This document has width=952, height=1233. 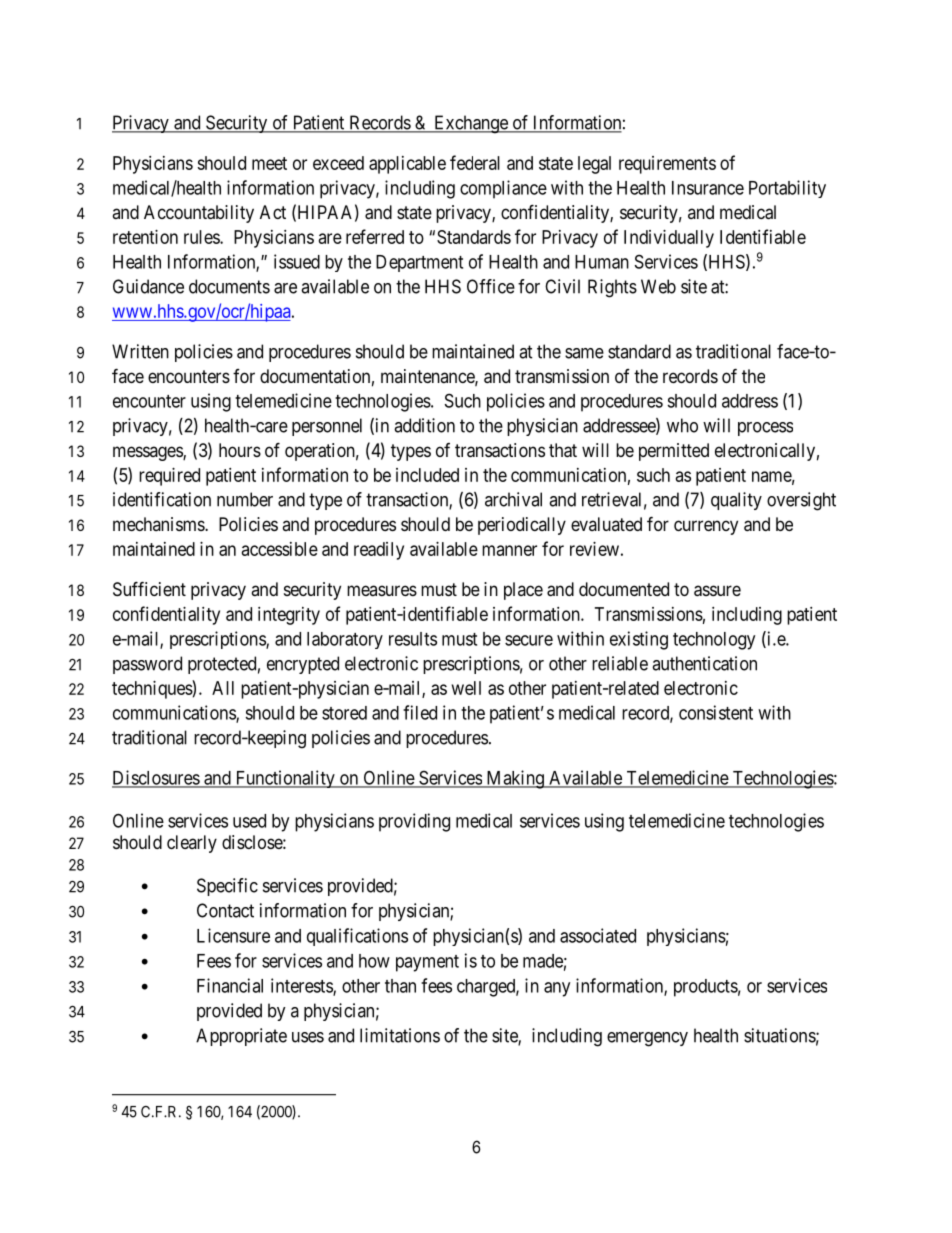 I want to click on addition, so click(x=424, y=425).
